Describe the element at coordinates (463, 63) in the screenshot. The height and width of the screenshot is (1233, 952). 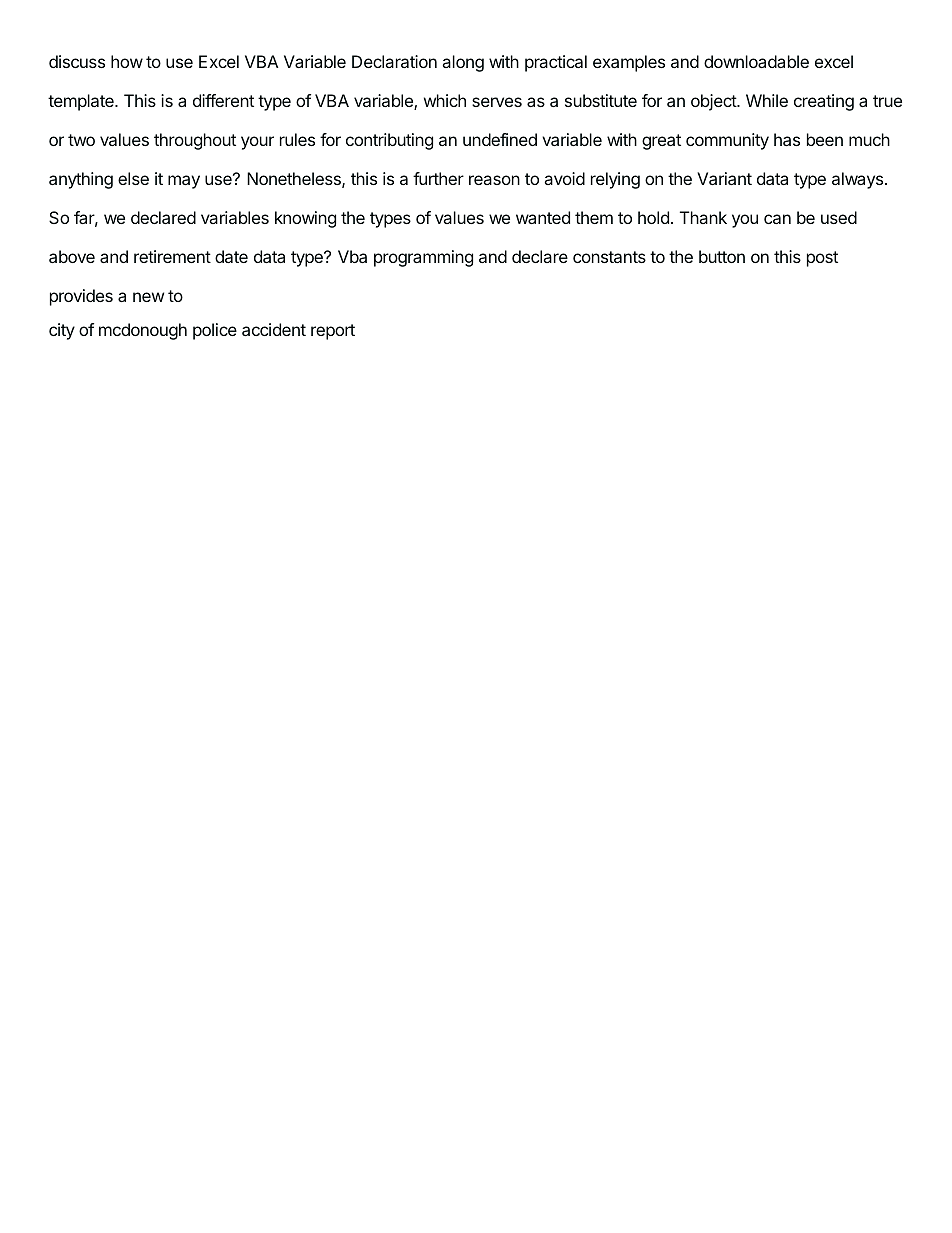
I see `along` at that location.
